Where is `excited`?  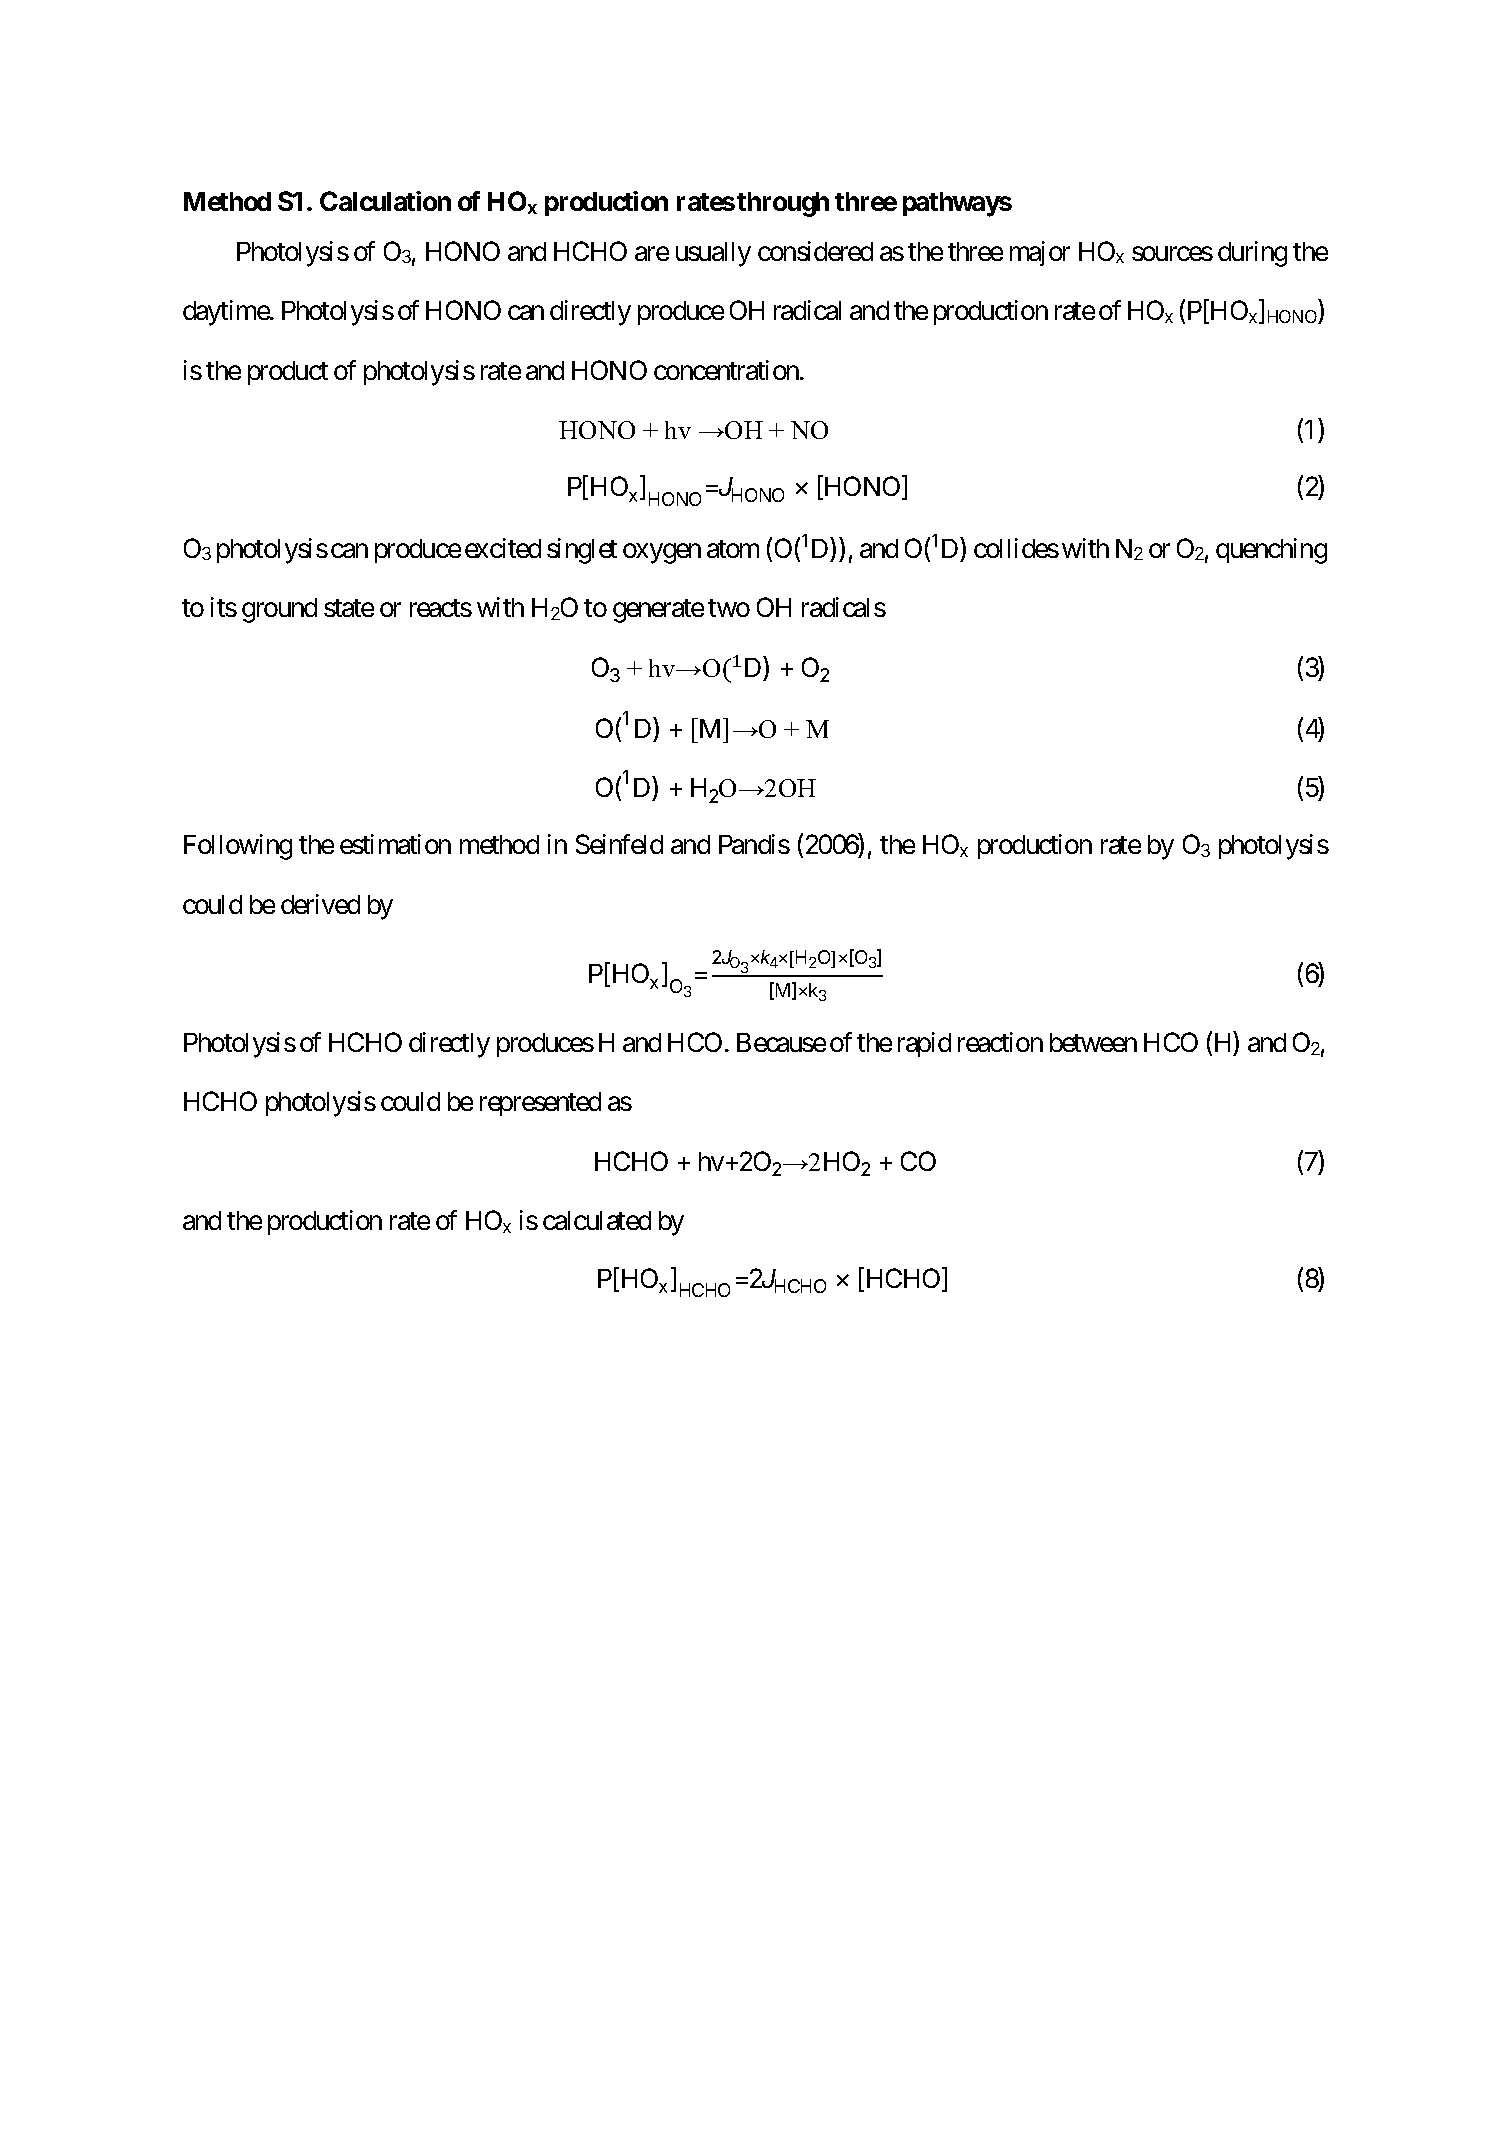 excited is located at coordinates (503, 548).
